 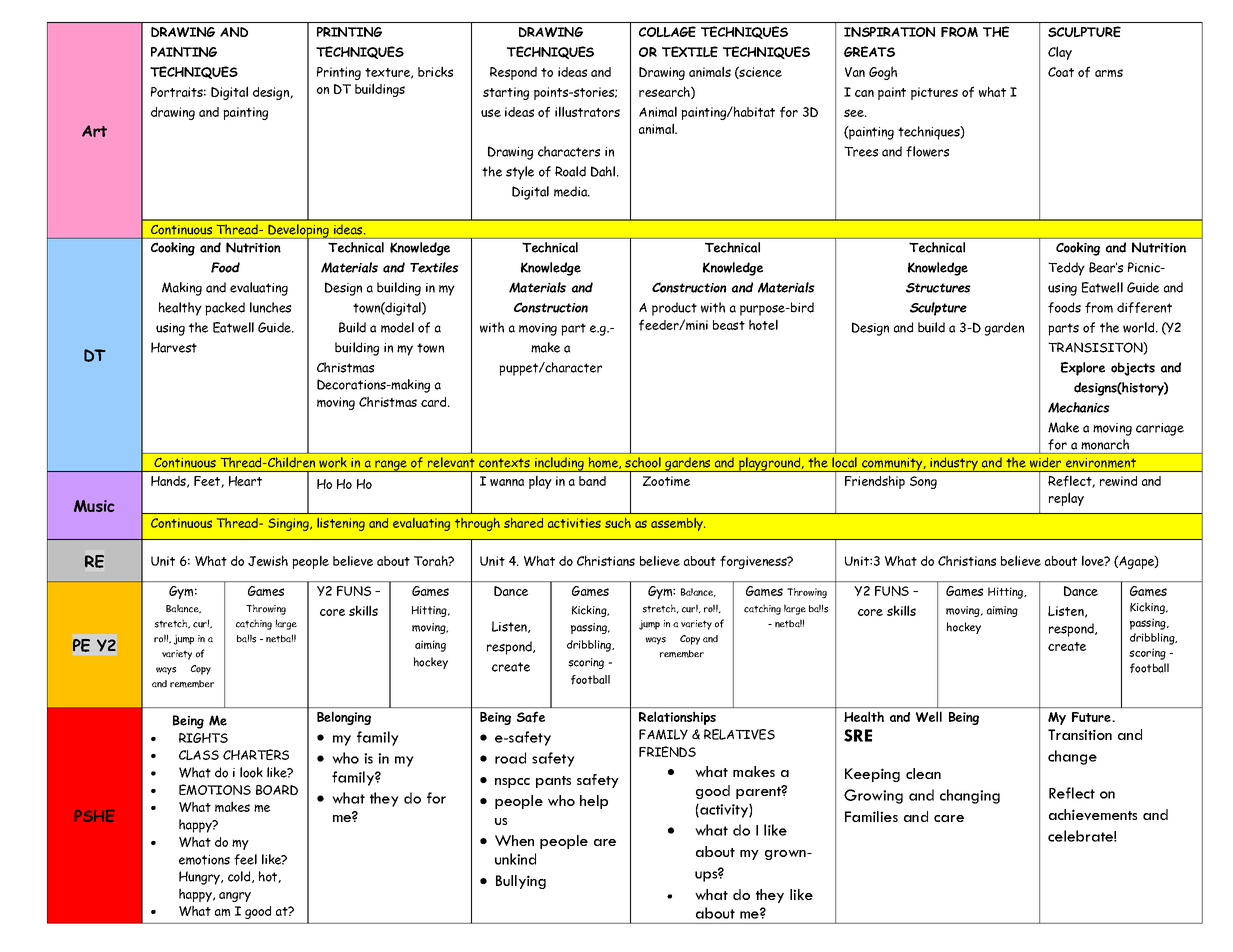 What do you see at coordinates (667, 31) in the document?
I see `COLLAGE` at bounding box center [667, 31].
